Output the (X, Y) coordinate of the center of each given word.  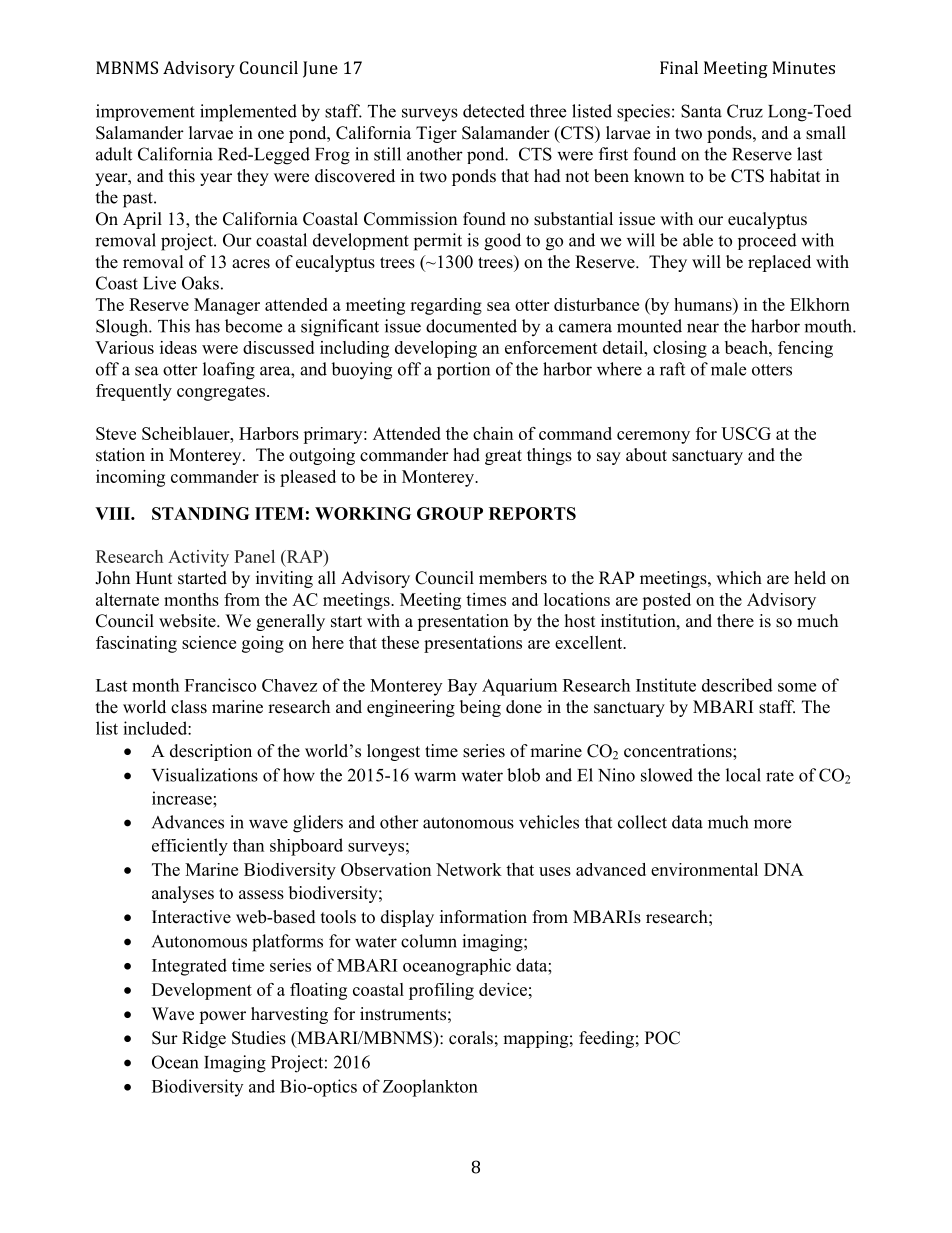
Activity (198, 558)
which (739, 578)
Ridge (204, 1039)
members (513, 578)
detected (494, 111)
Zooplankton (430, 1088)
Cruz (745, 111)
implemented (248, 113)
